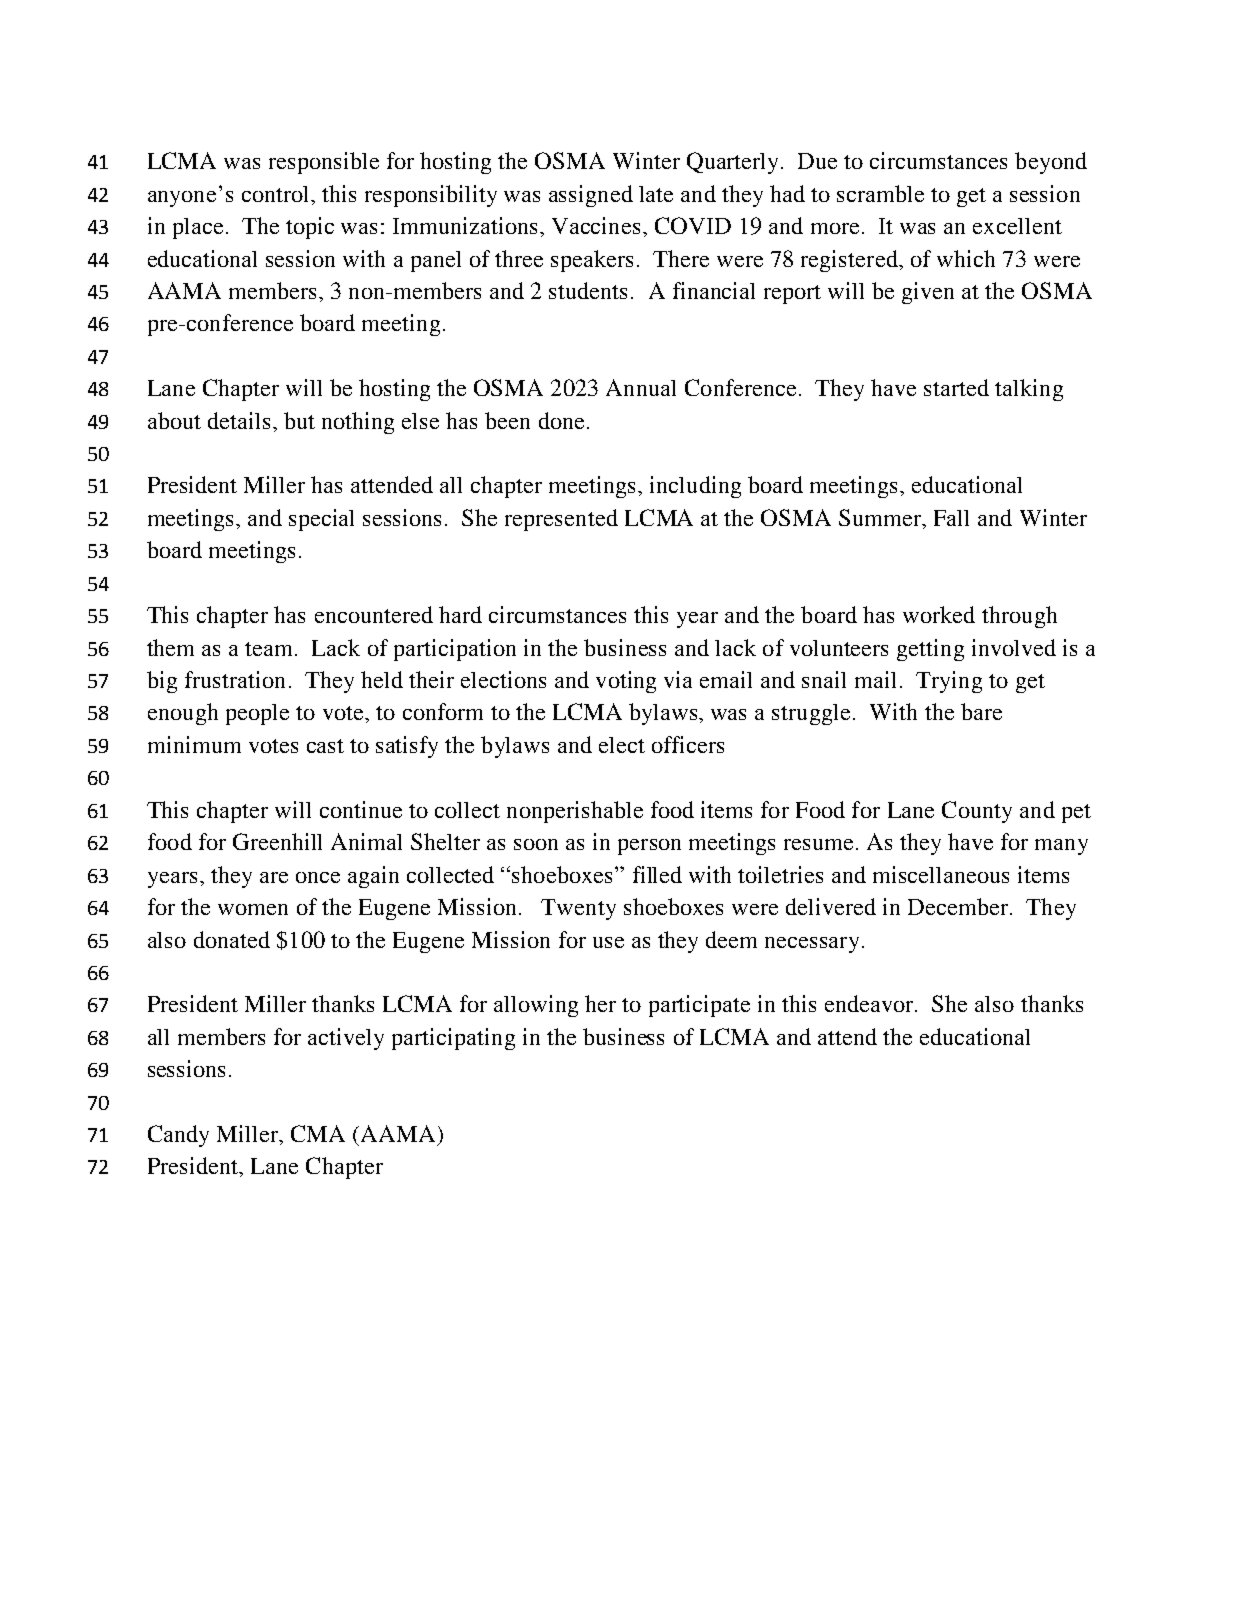  What do you see at coordinates (699, 1006) in the screenshot?
I see `participate` at bounding box center [699, 1006].
